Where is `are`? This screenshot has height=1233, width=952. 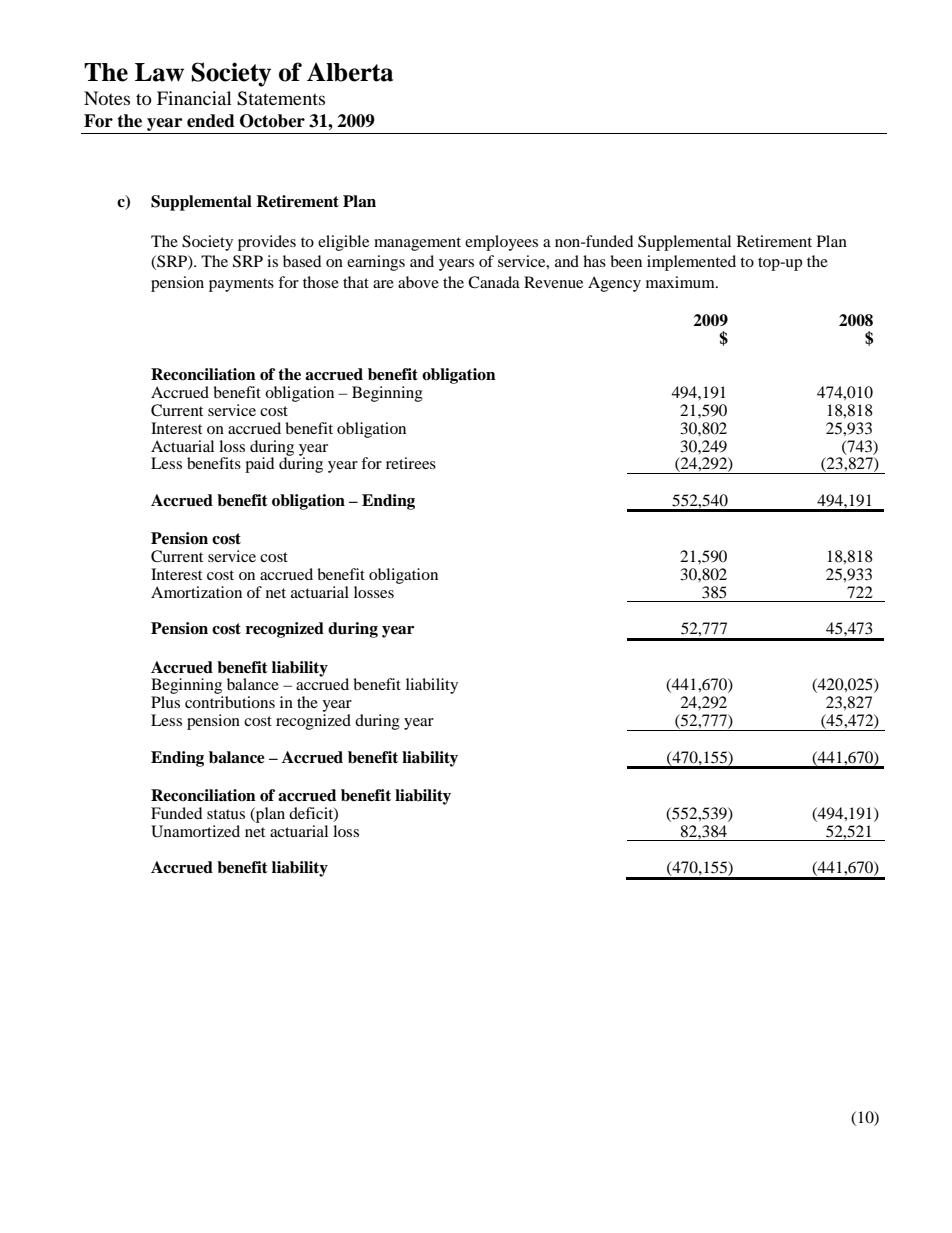
are is located at coordinates (383, 284).
